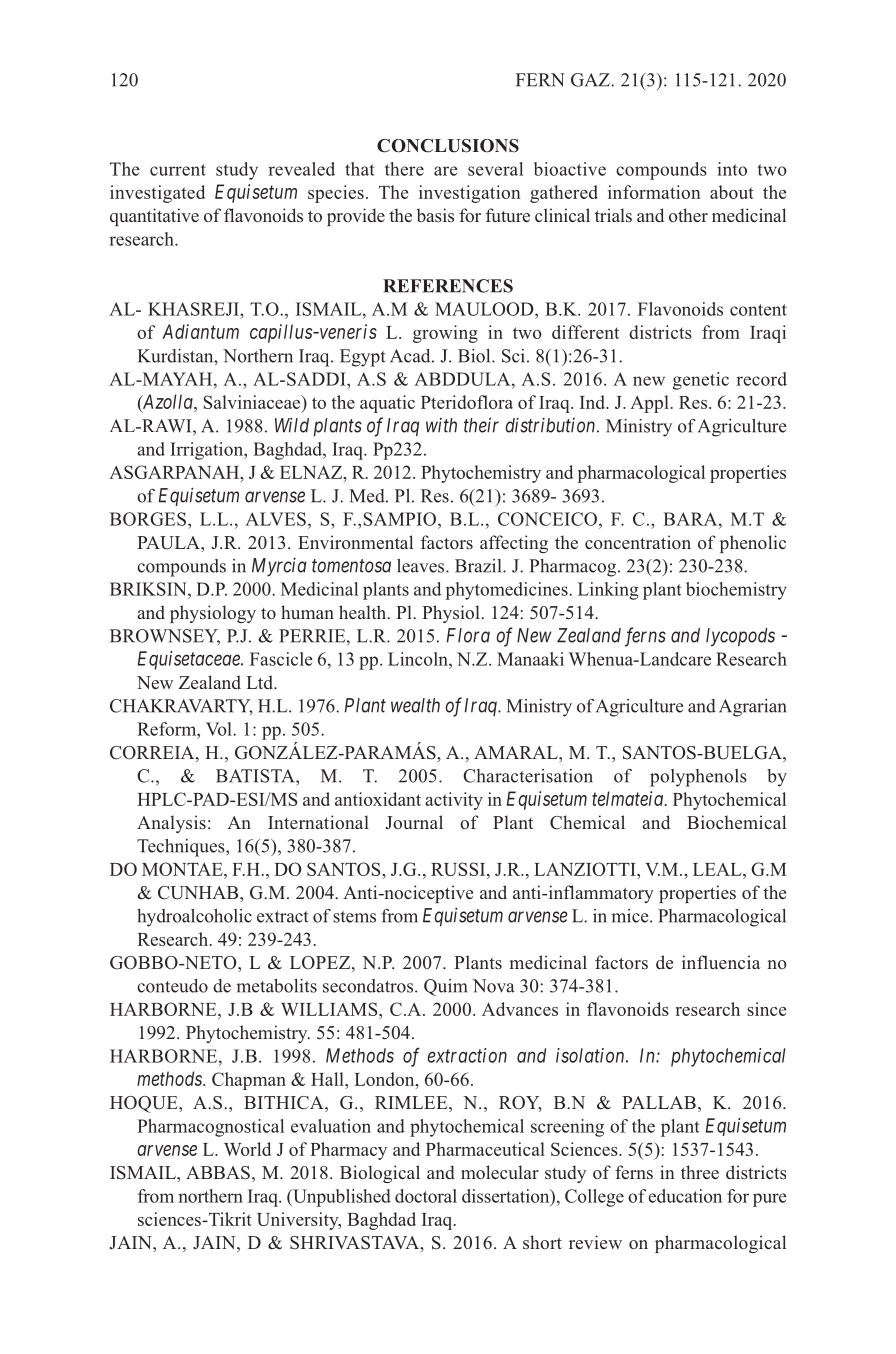 The image size is (896, 1354). Describe the element at coordinates (178, 170) in the image. I see `current` at that location.
